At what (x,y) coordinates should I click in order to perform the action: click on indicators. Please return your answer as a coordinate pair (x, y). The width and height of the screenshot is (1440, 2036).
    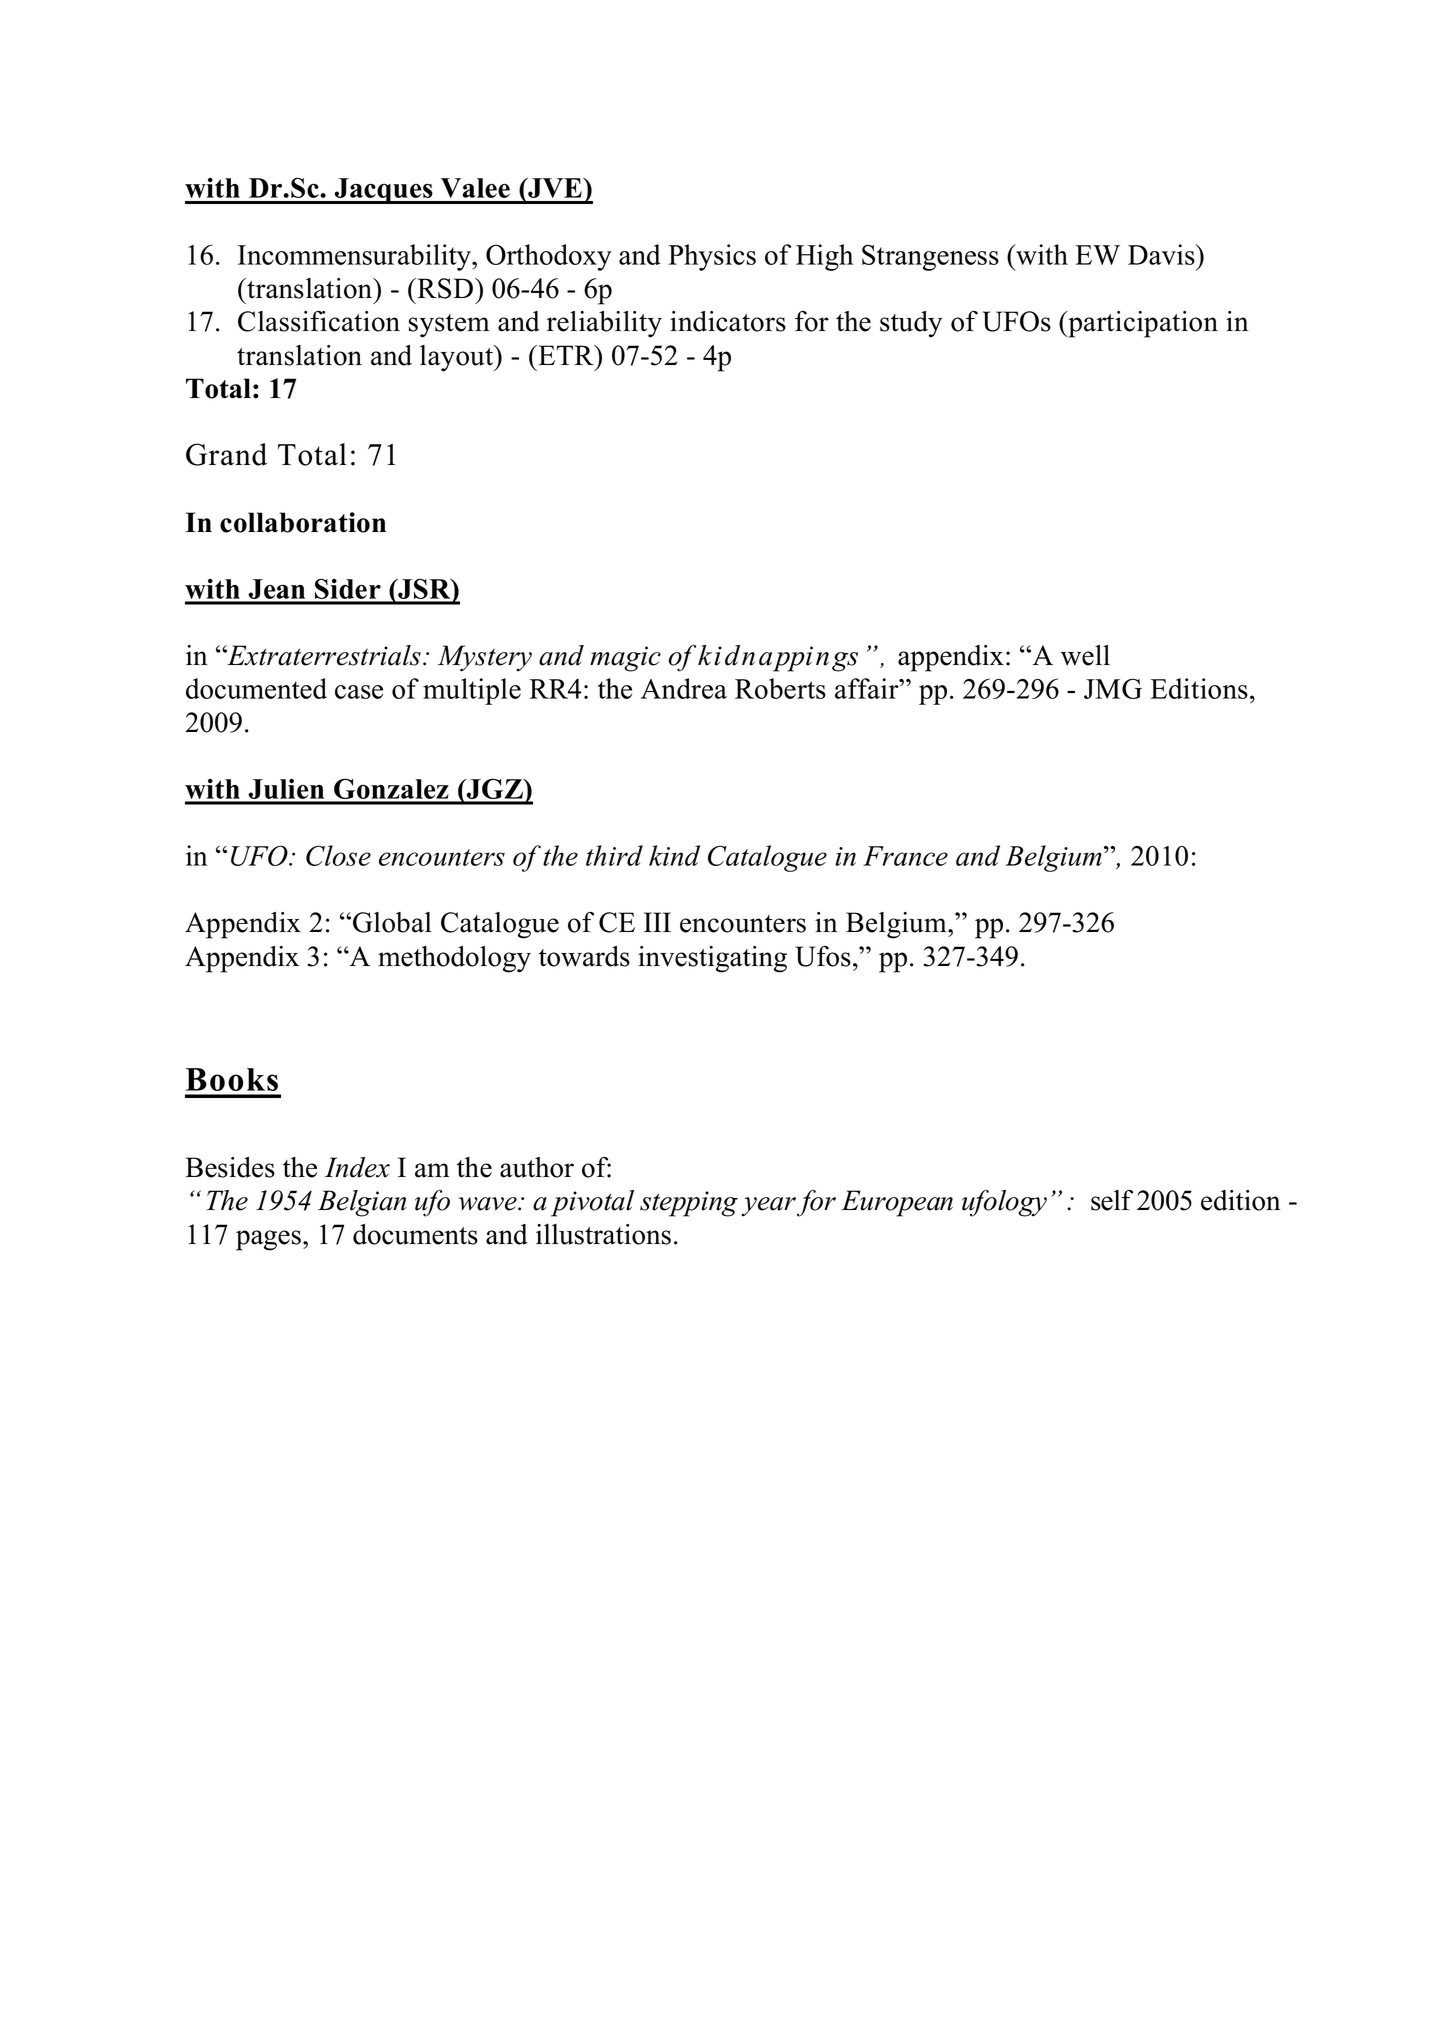
    Looking at the image, I should click on (728, 321).
